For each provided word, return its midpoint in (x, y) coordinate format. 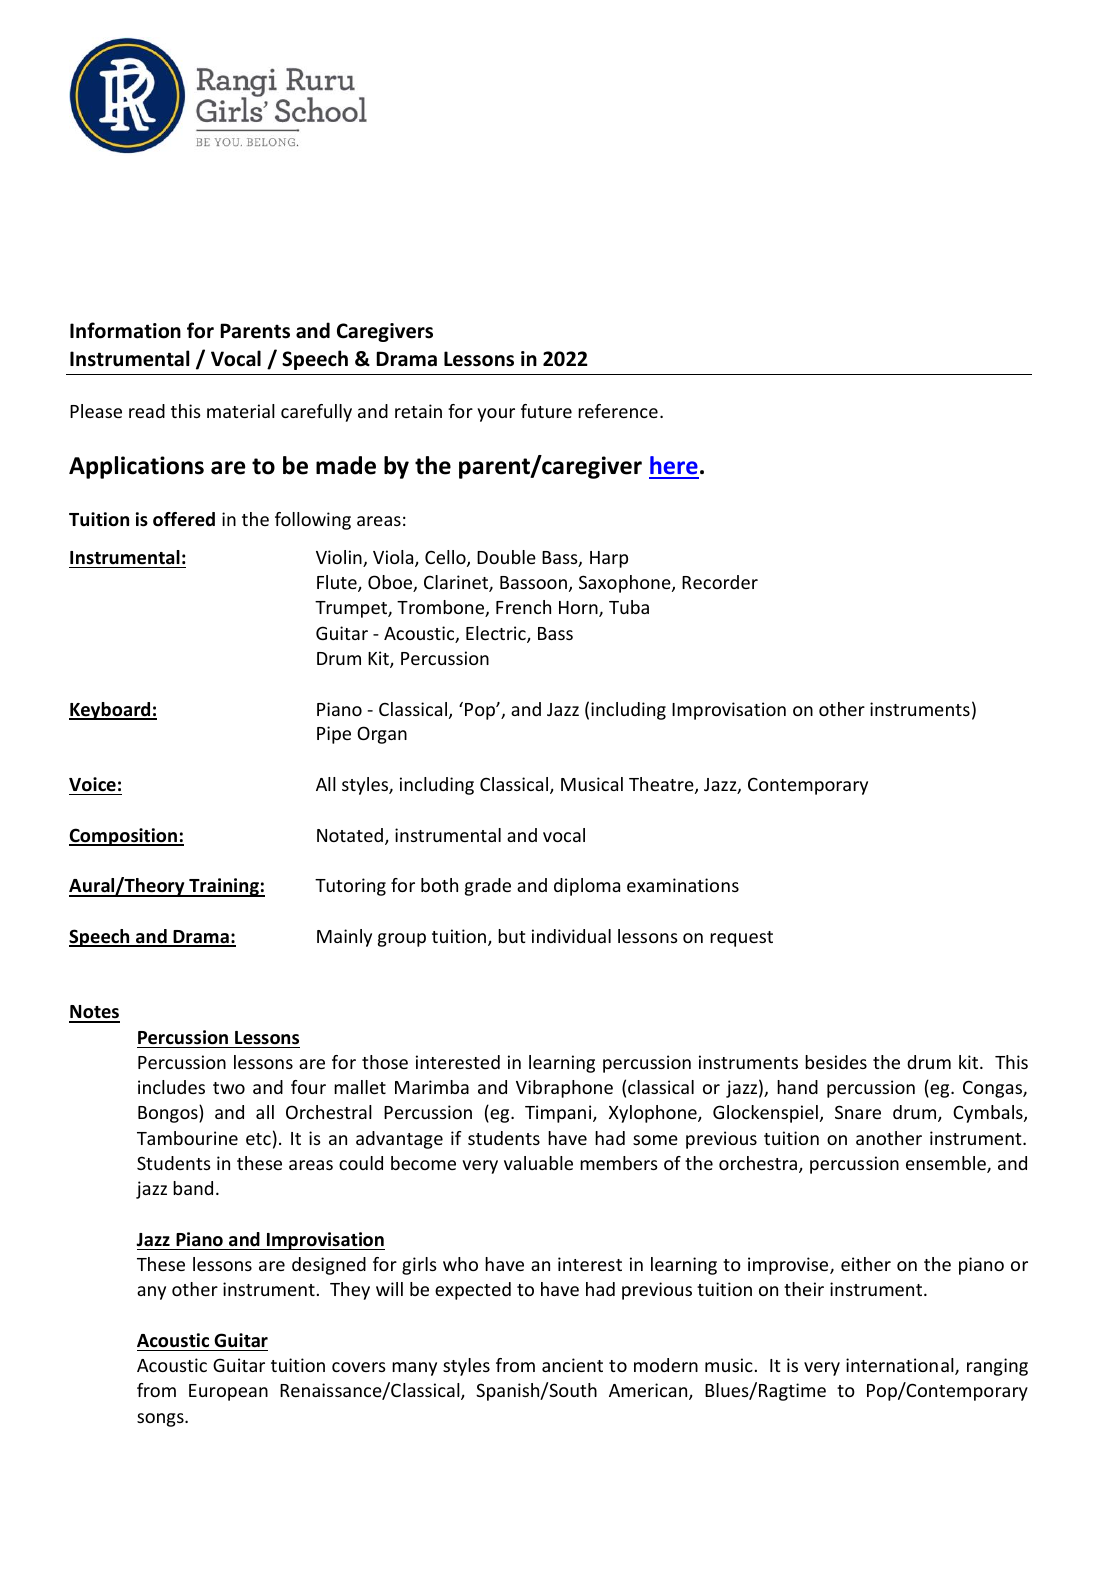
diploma (587, 887)
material (241, 411)
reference (618, 411)
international (901, 1366)
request (741, 939)
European (228, 1392)
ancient (572, 1365)
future (546, 411)
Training (224, 887)
